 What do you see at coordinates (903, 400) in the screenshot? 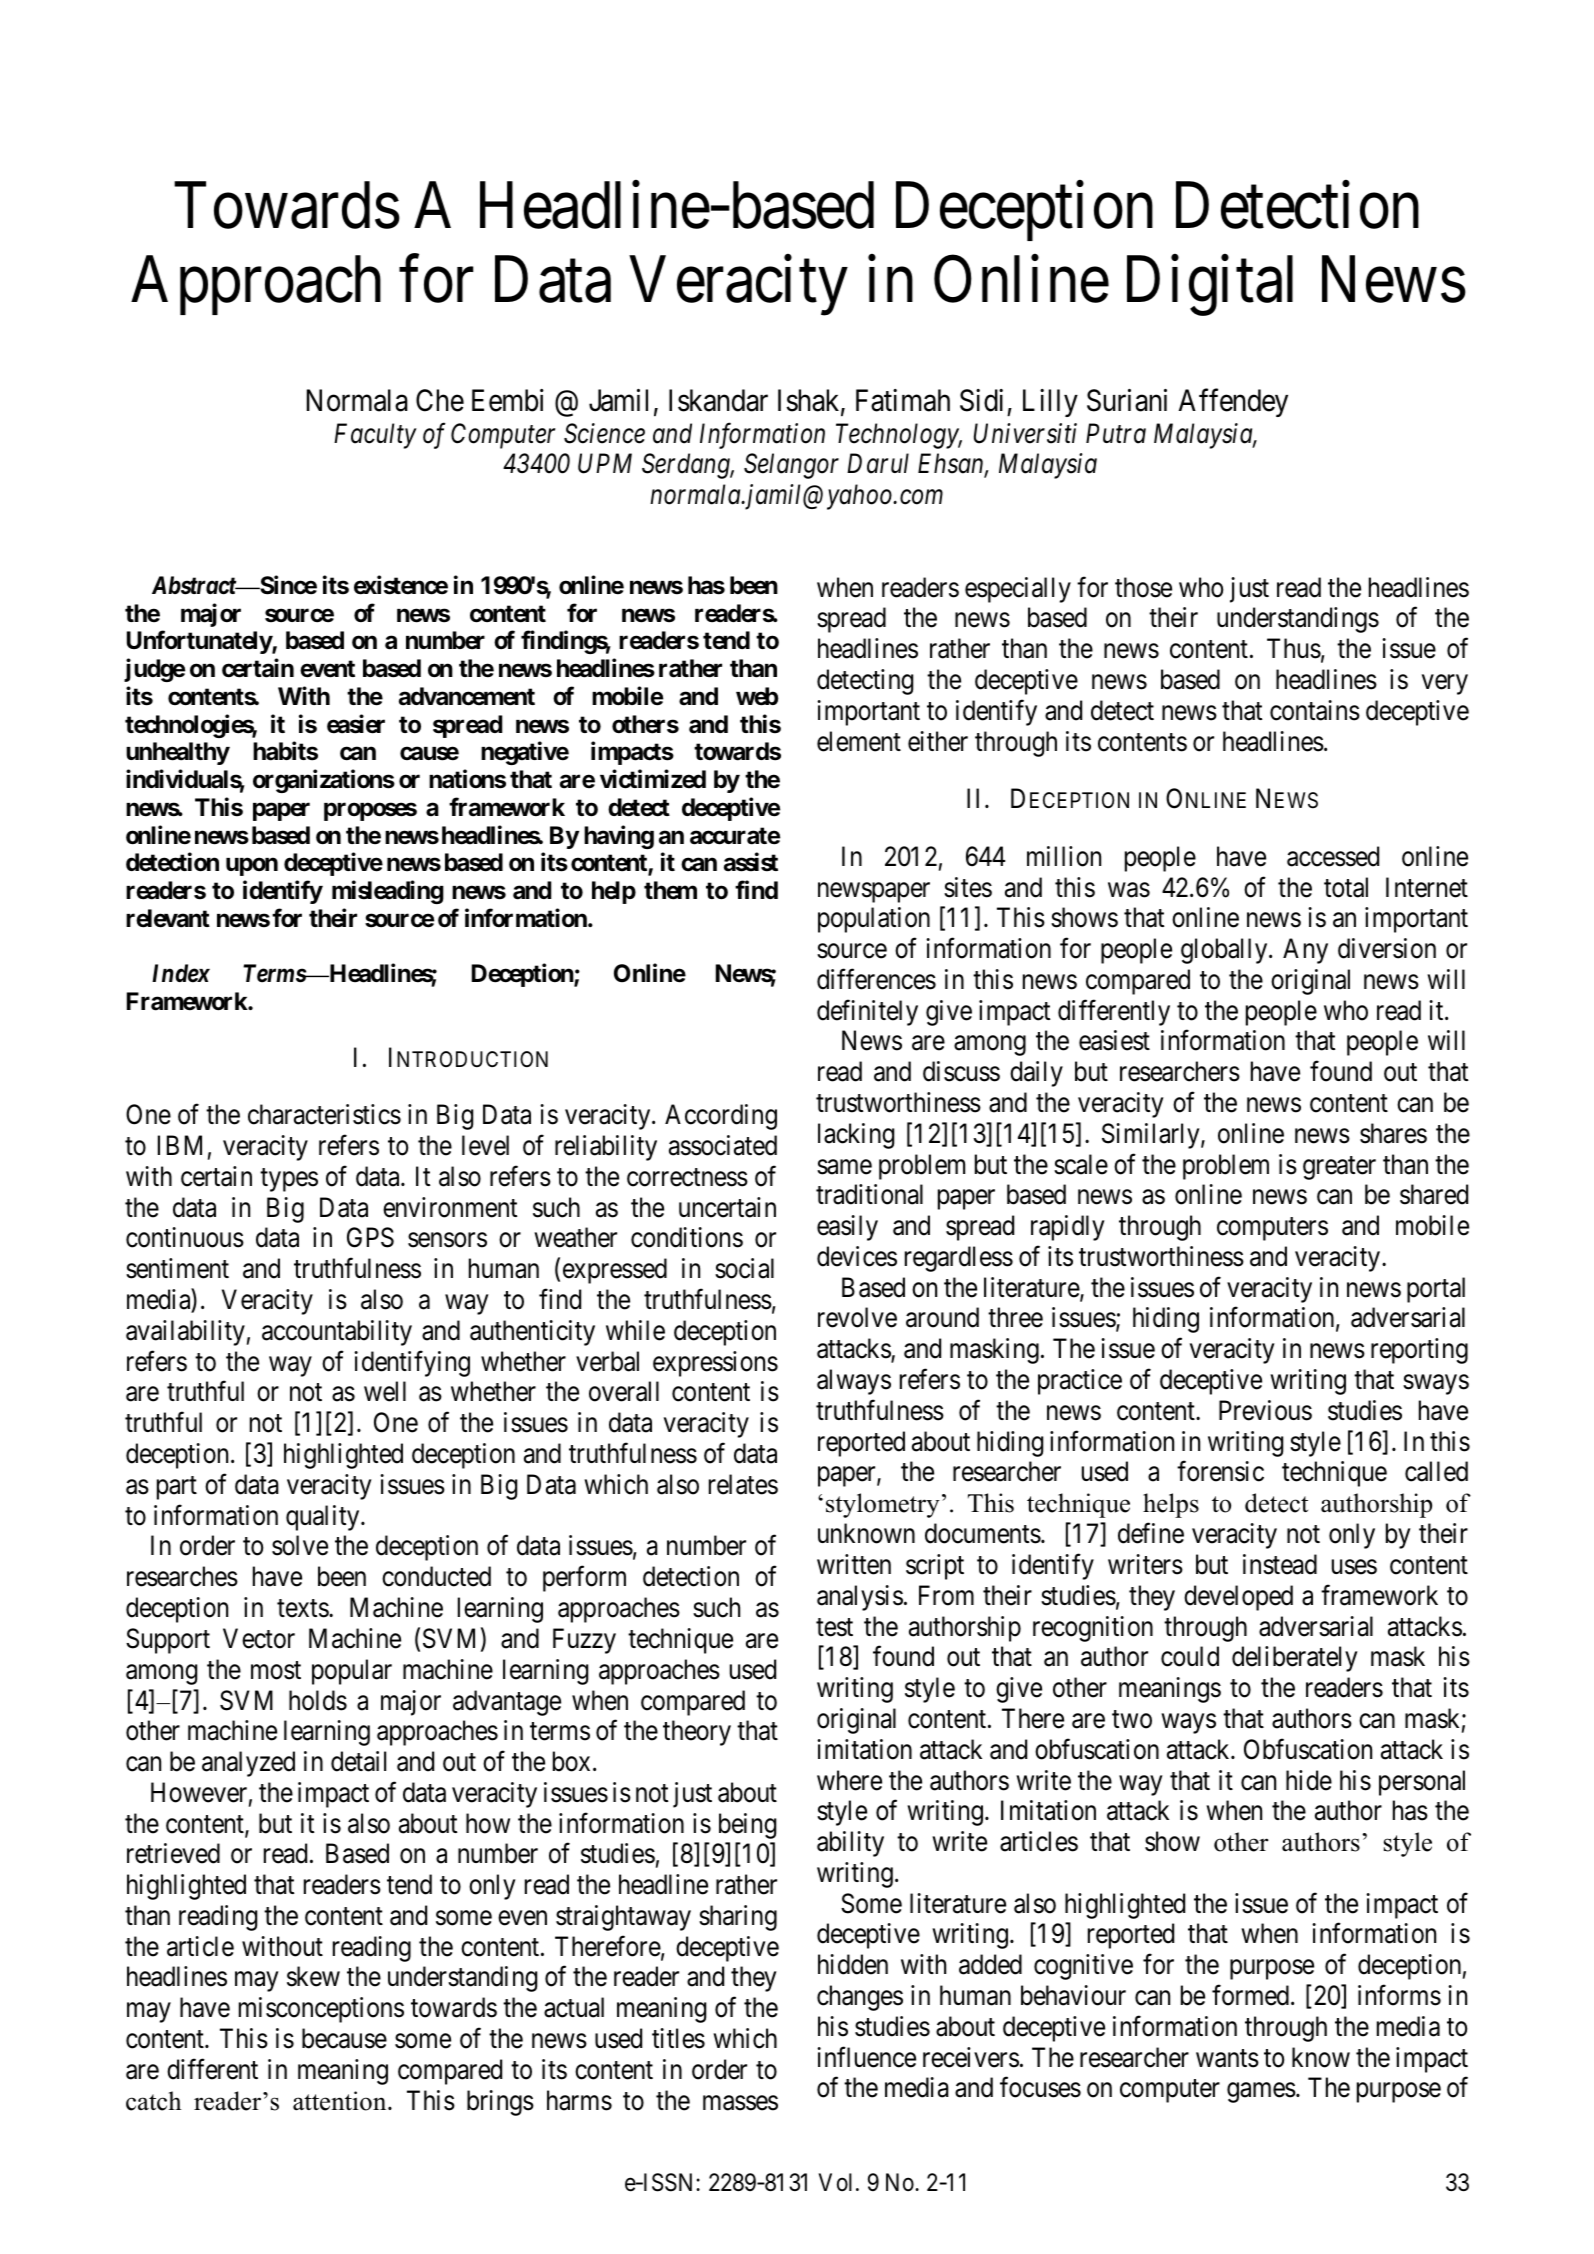
I see `Fatimah` at bounding box center [903, 400].
